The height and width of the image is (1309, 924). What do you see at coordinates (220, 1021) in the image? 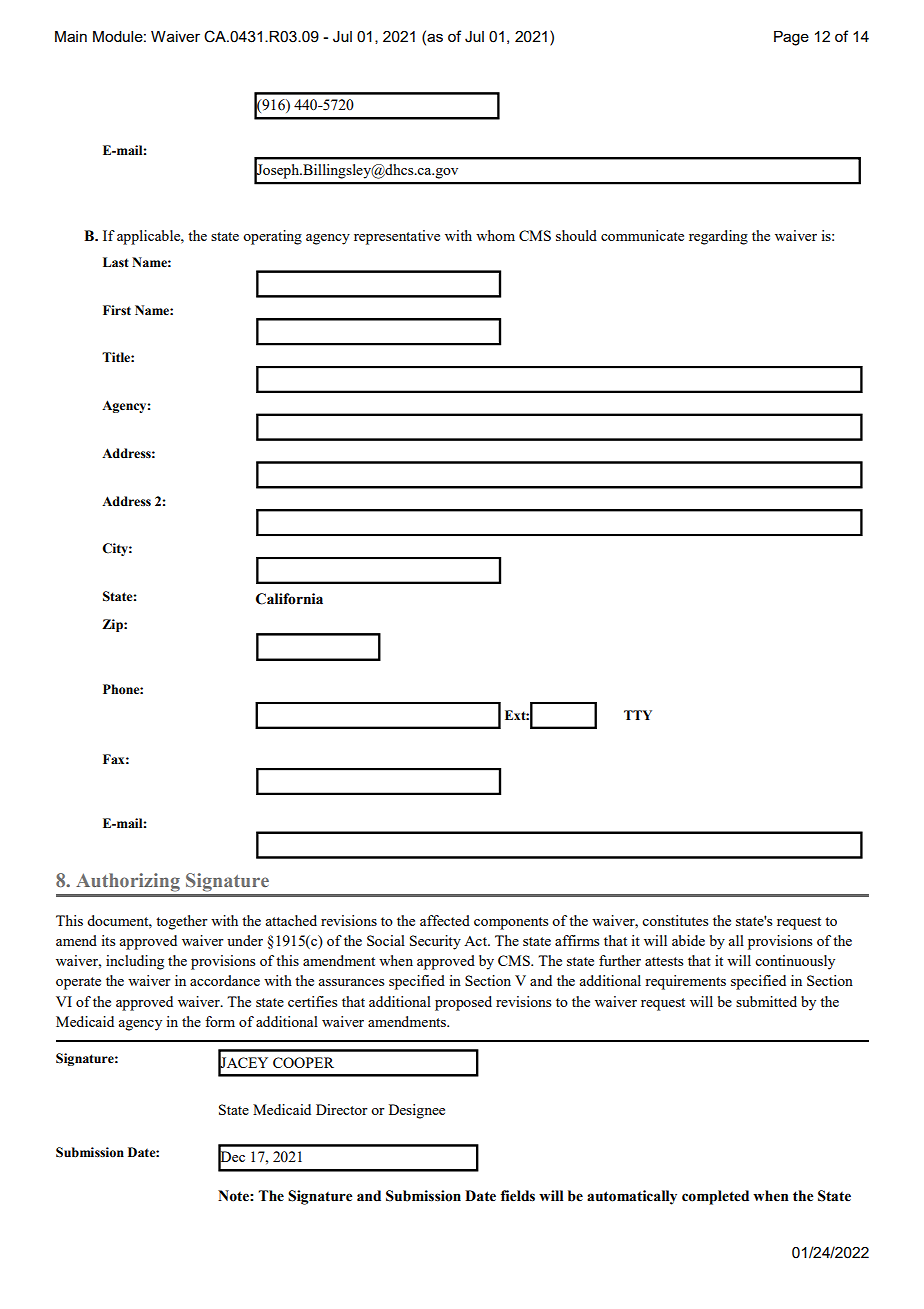
I see `form` at bounding box center [220, 1021].
